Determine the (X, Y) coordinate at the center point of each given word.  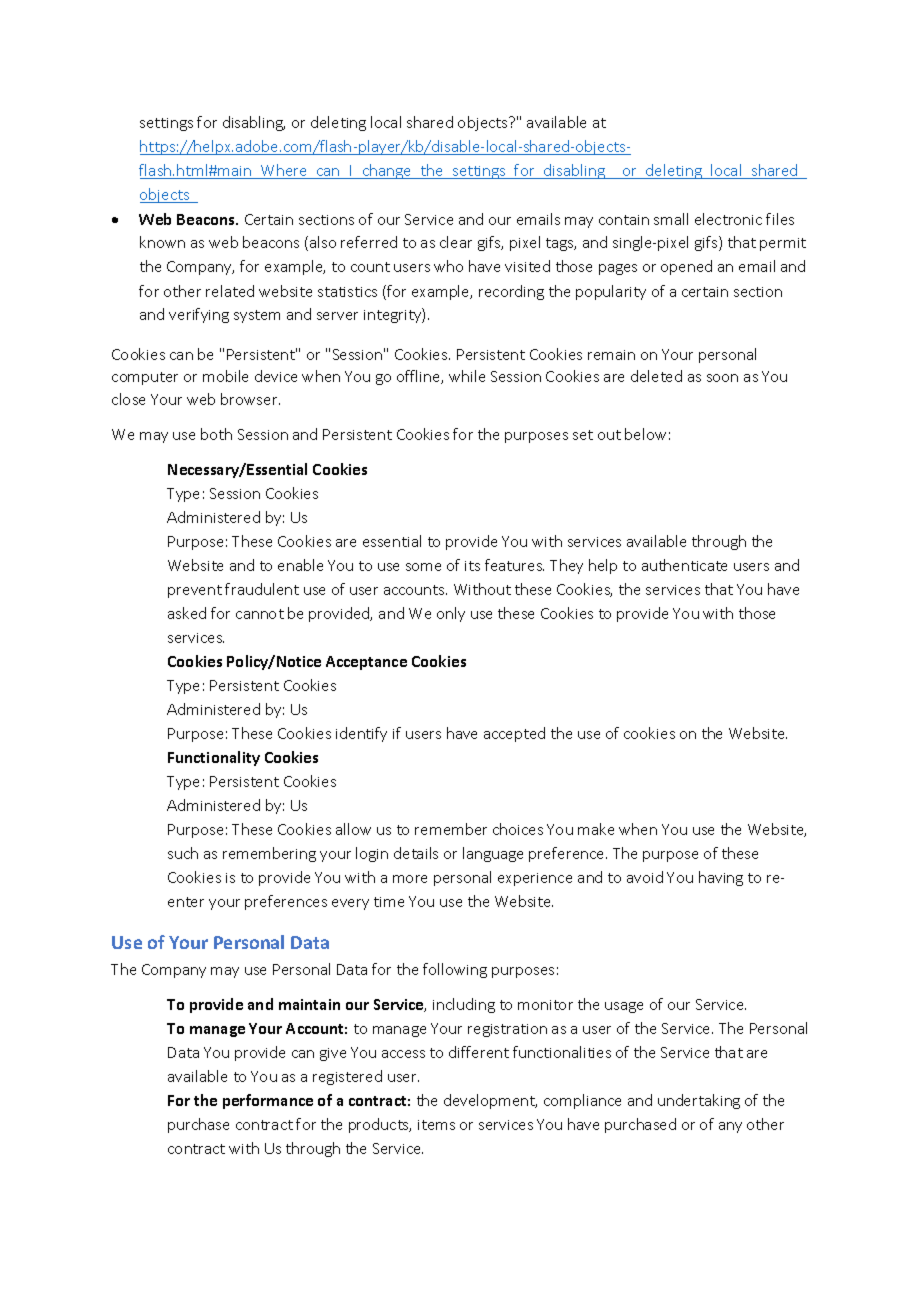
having (721, 878)
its (472, 566)
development (490, 1101)
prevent (195, 591)
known (162, 242)
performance (268, 1101)
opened (686, 267)
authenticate (684, 565)
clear (456, 242)
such (183, 853)
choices (518, 829)
